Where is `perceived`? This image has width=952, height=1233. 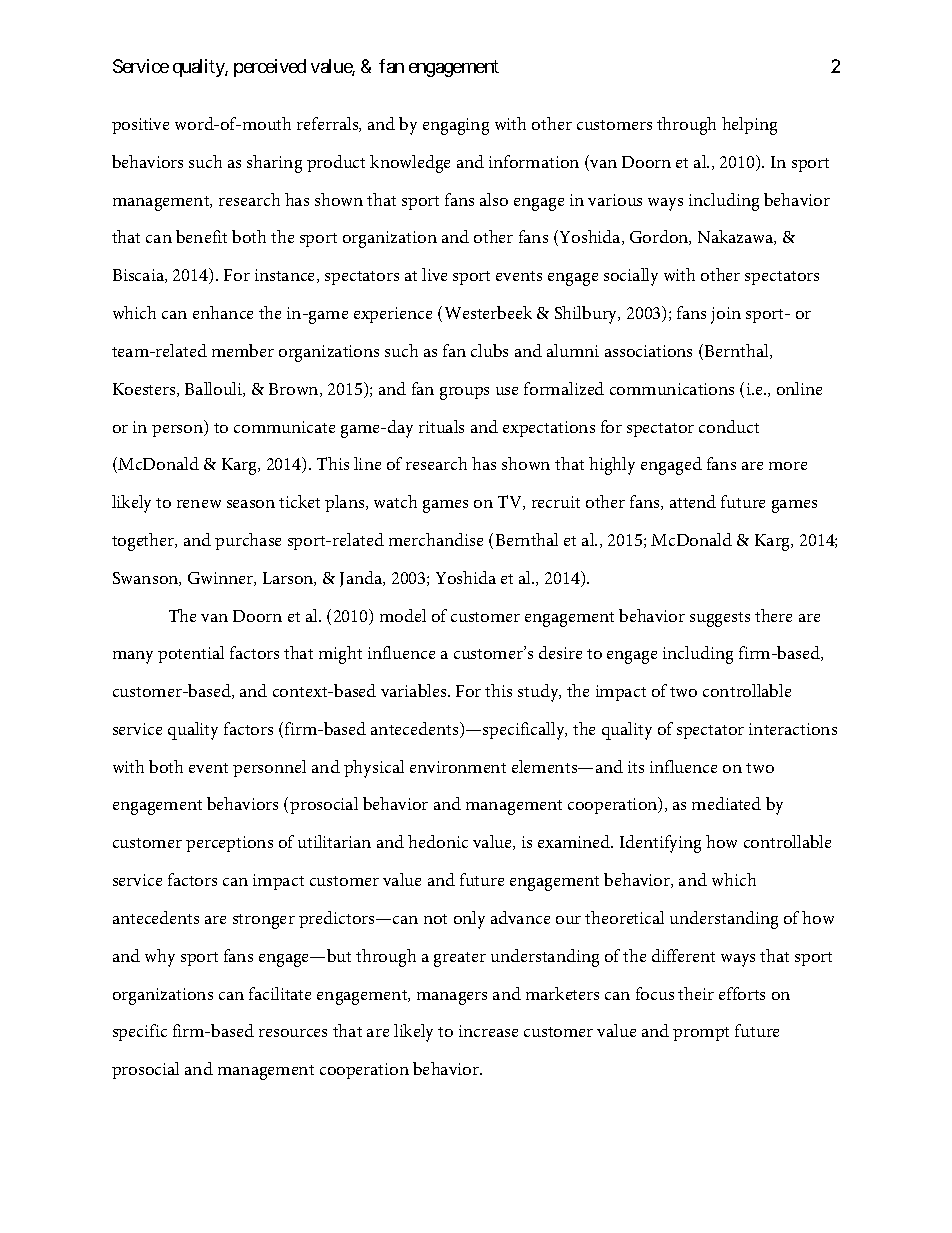
perceived is located at coordinates (270, 68).
